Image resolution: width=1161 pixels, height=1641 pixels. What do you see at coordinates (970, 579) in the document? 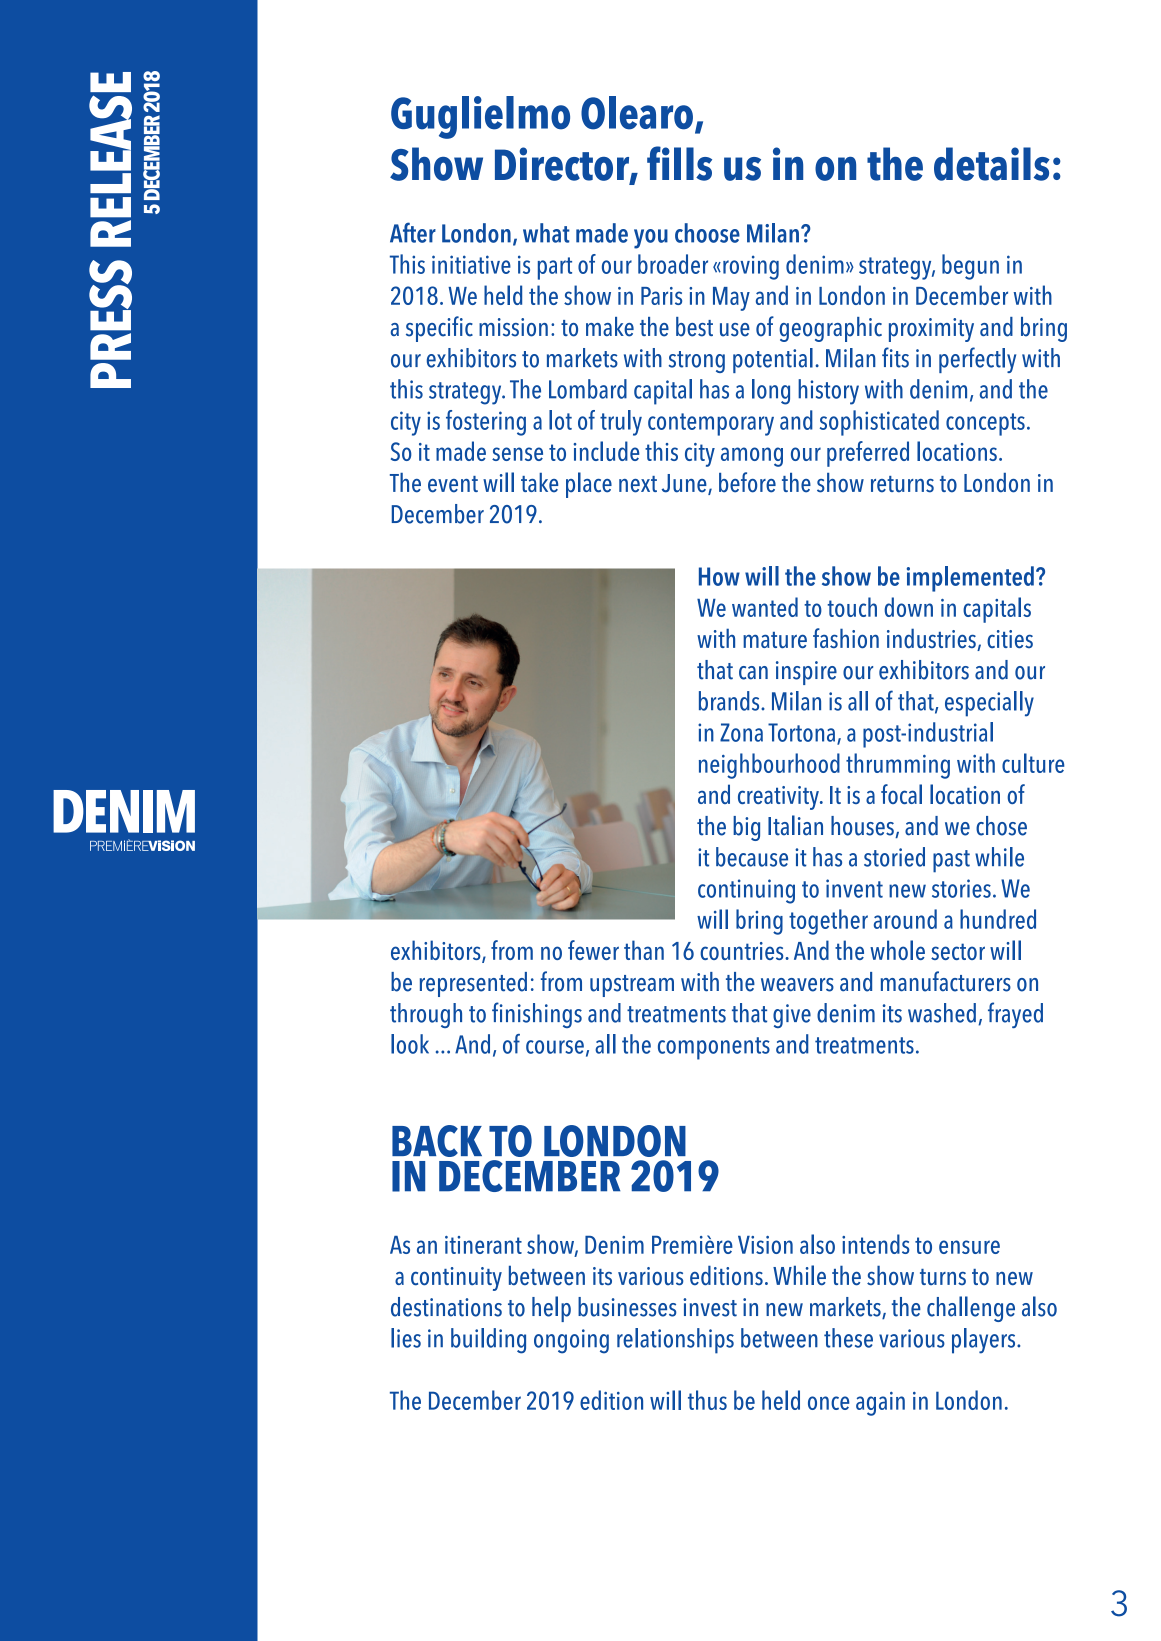
I see `implemented` at bounding box center [970, 579].
